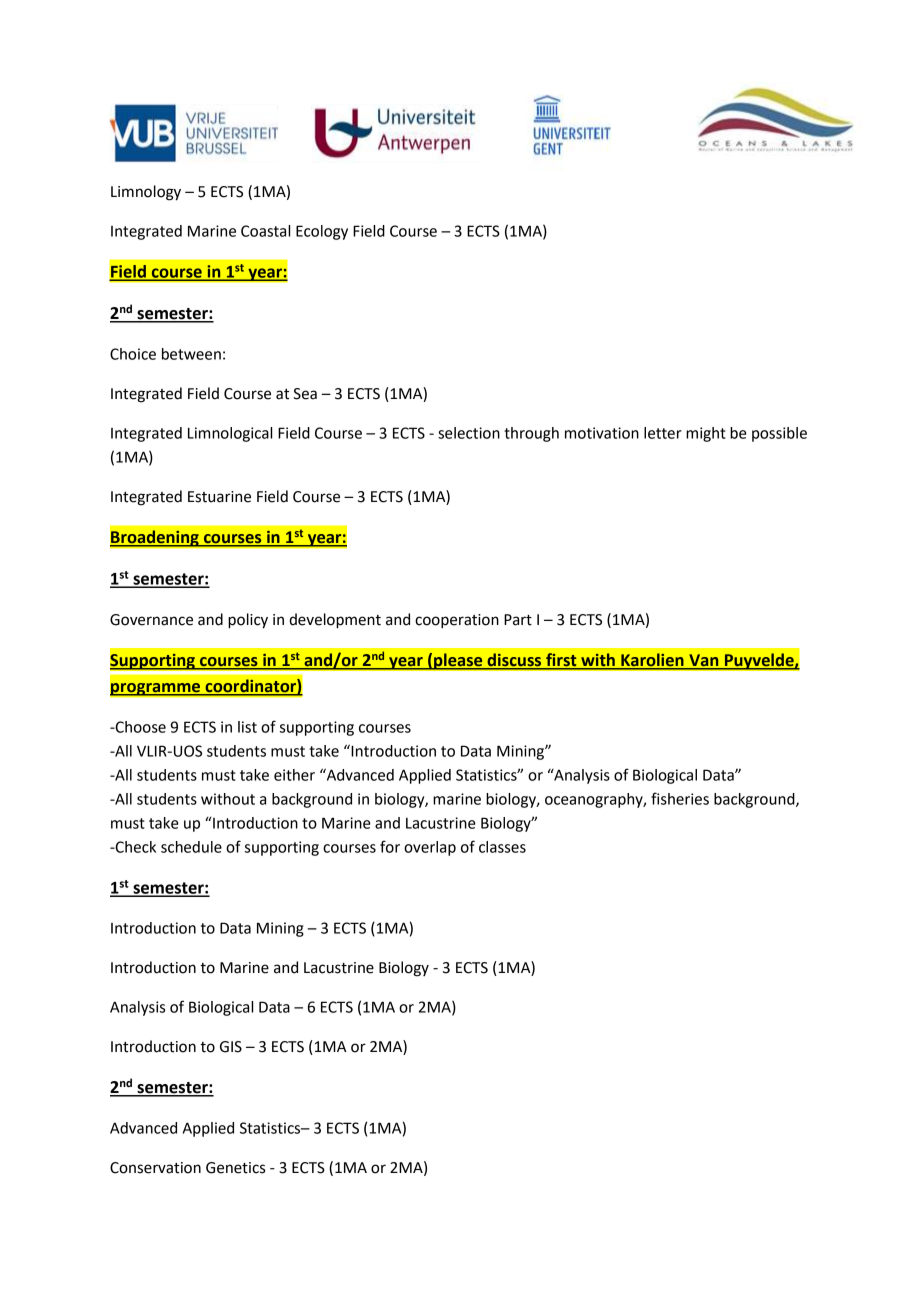  Describe the element at coordinates (502, 847) in the screenshot. I see `classes` at that location.
